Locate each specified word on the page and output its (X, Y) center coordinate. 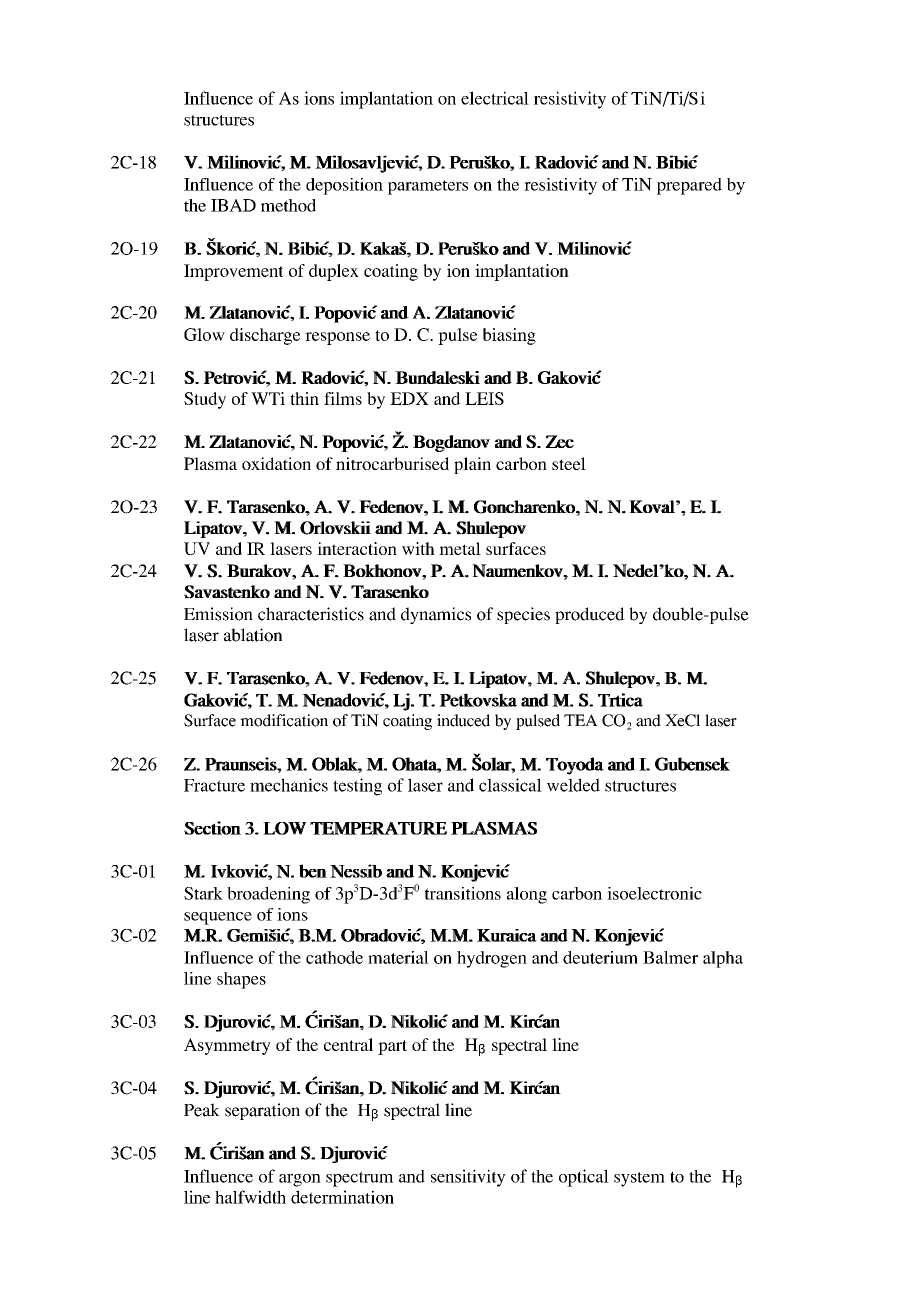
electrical (495, 98)
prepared (689, 186)
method (288, 205)
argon (300, 1180)
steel (569, 463)
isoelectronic (654, 893)
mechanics (289, 785)
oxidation (276, 463)
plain (472, 465)
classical (510, 785)
